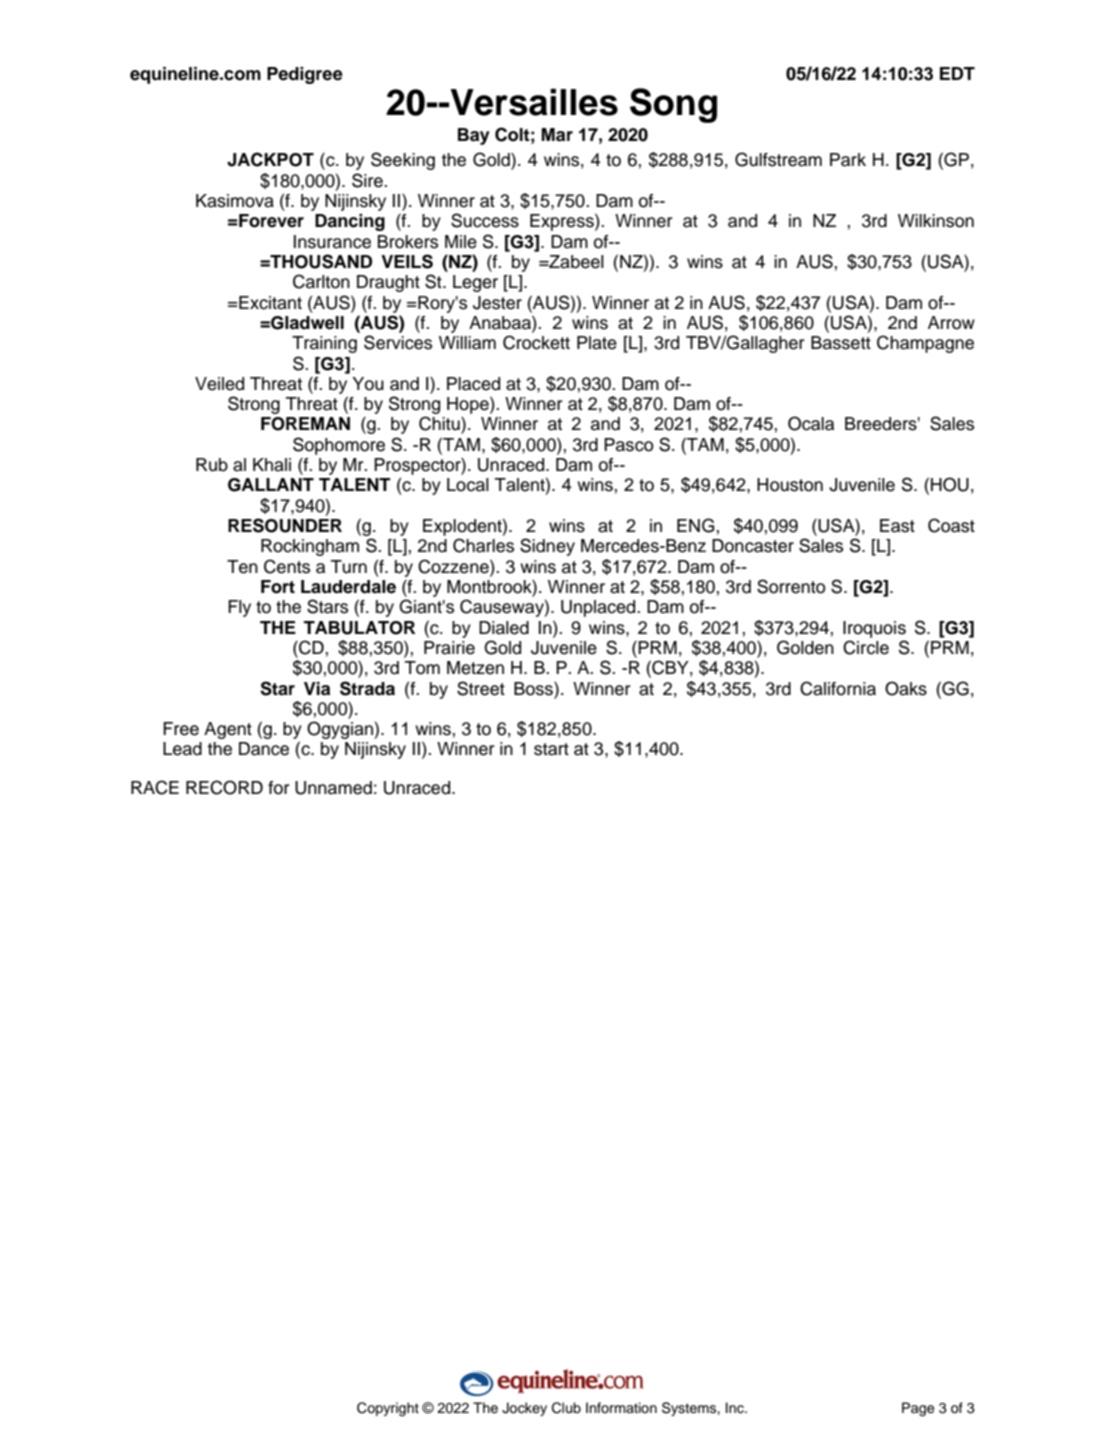  I want to click on Cents, so click(287, 566).
